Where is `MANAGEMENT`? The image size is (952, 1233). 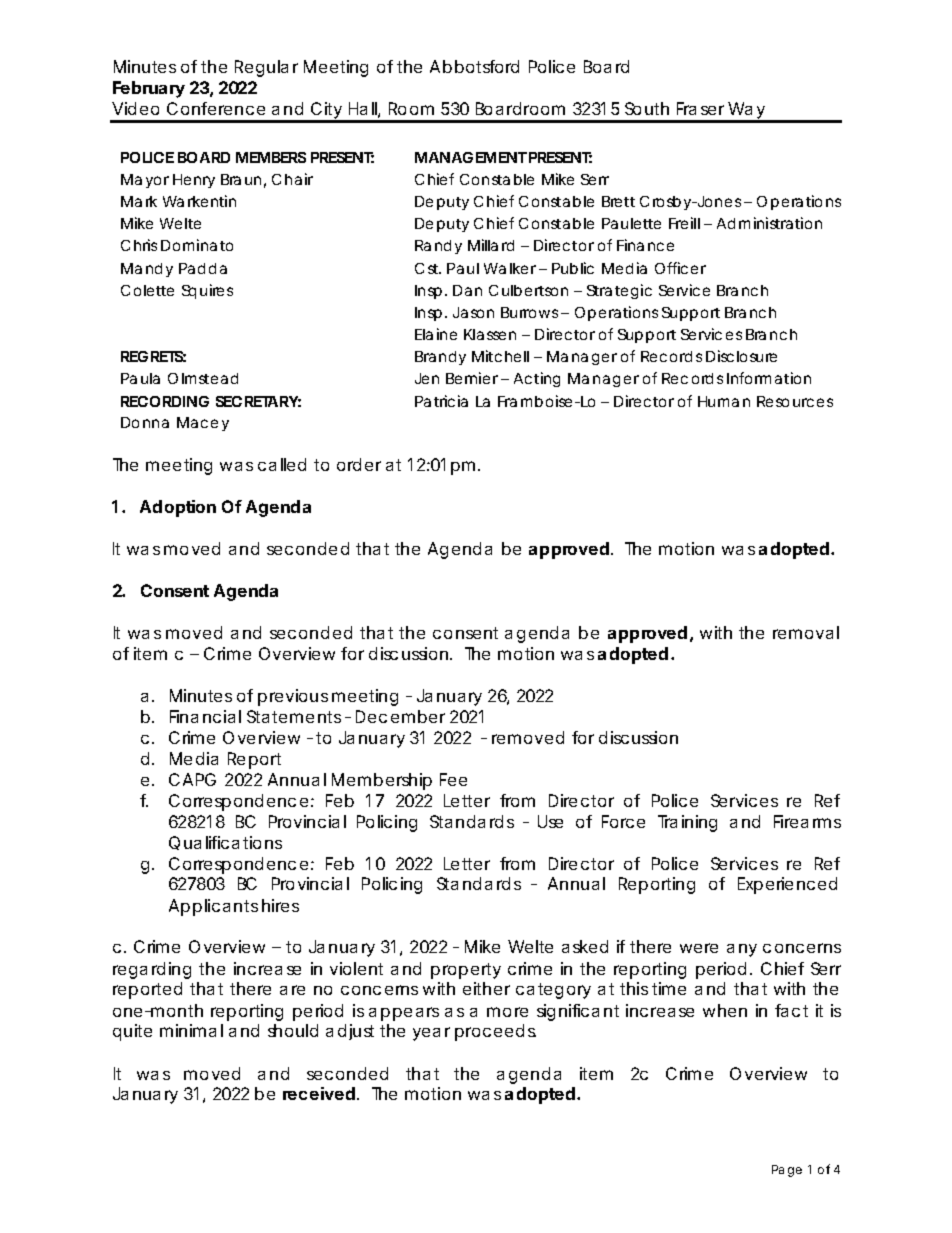 MANAGEMENT is located at coordinates (471, 157).
